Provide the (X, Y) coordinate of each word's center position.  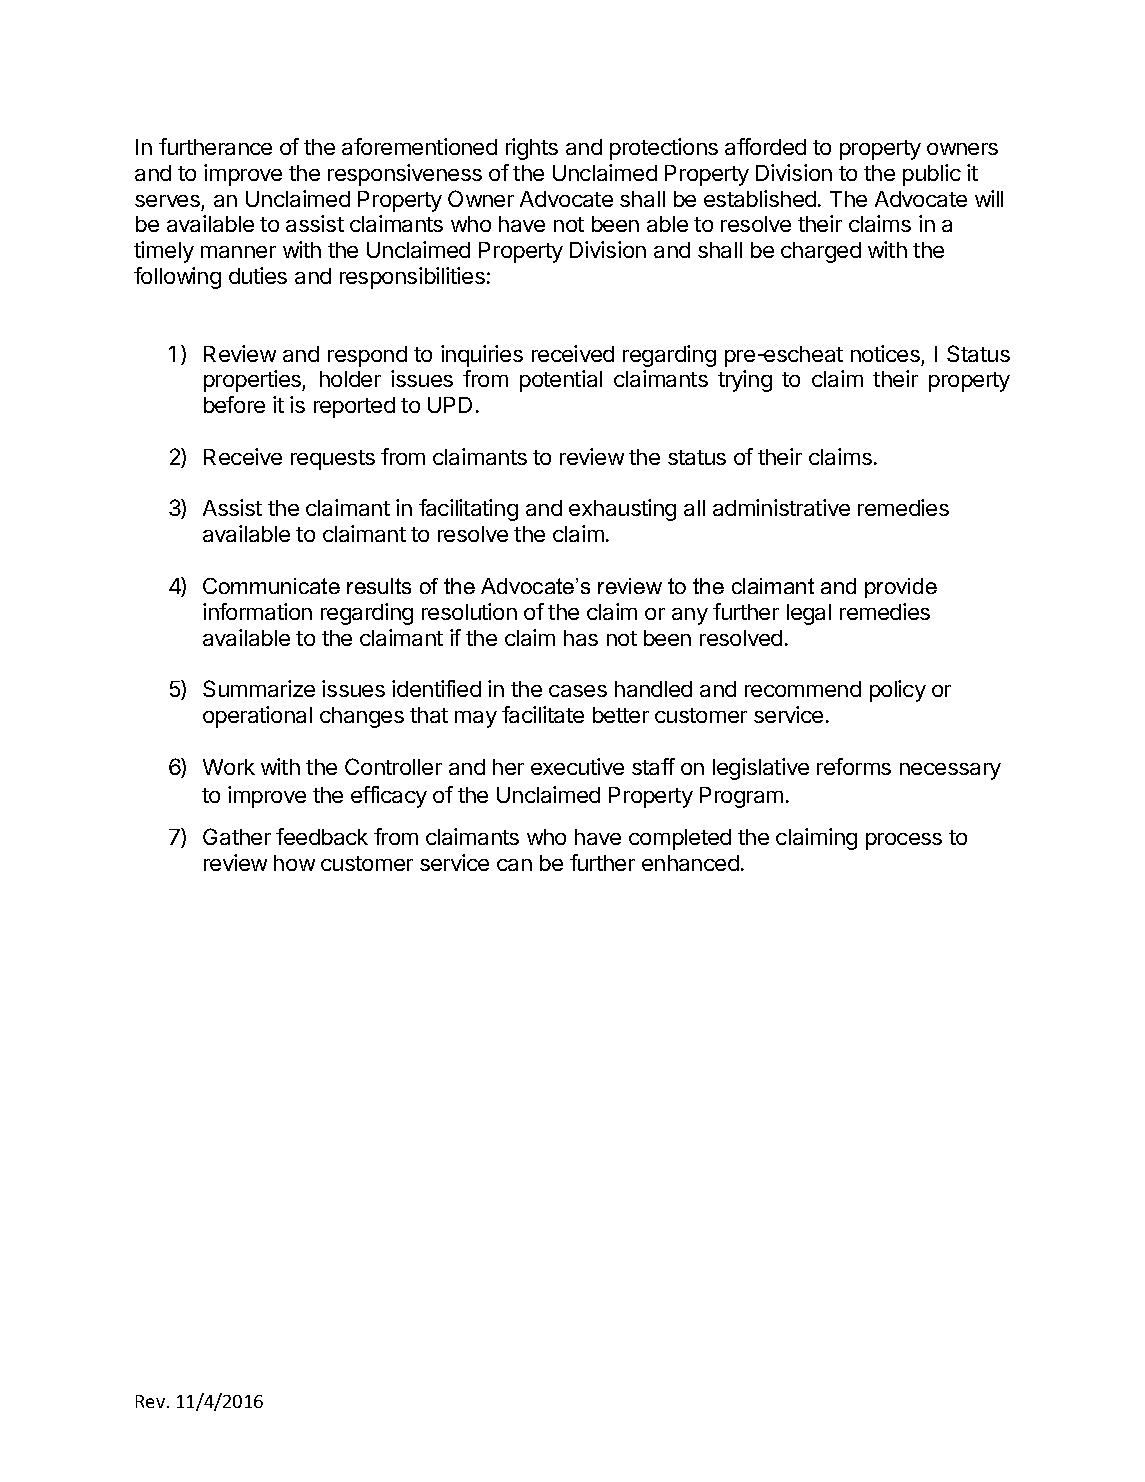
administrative (781, 507)
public (932, 175)
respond (367, 356)
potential (561, 381)
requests (333, 460)
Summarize (259, 688)
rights (532, 149)
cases (578, 691)
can (514, 865)
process (904, 841)
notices (885, 353)
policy (898, 691)
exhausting (622, 510)
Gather (237, 836)
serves (167, 201)
